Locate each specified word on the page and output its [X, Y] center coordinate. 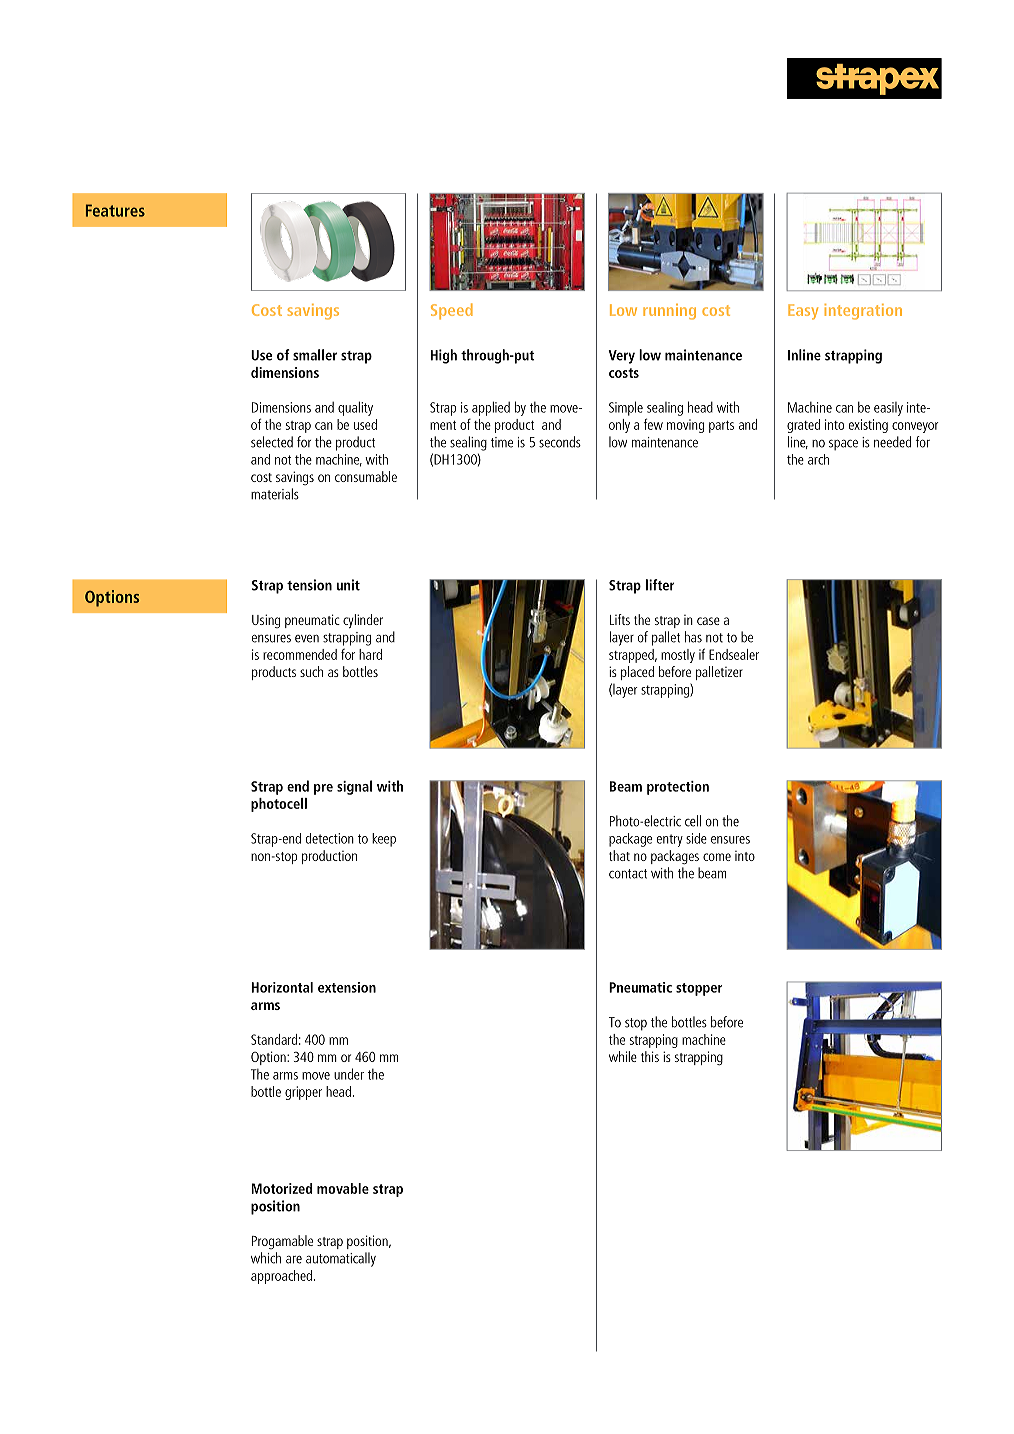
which [266, 1258]
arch [818, 459]
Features [115, 210]
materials [275, 494]
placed [637, 673]
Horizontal [282, 987]
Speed [452, 311]
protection [678, 788]
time [502, 442]
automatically [341, 1259]
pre [323, 789]
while [623, 1056]
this [650, 1056]
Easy [803, 312]
